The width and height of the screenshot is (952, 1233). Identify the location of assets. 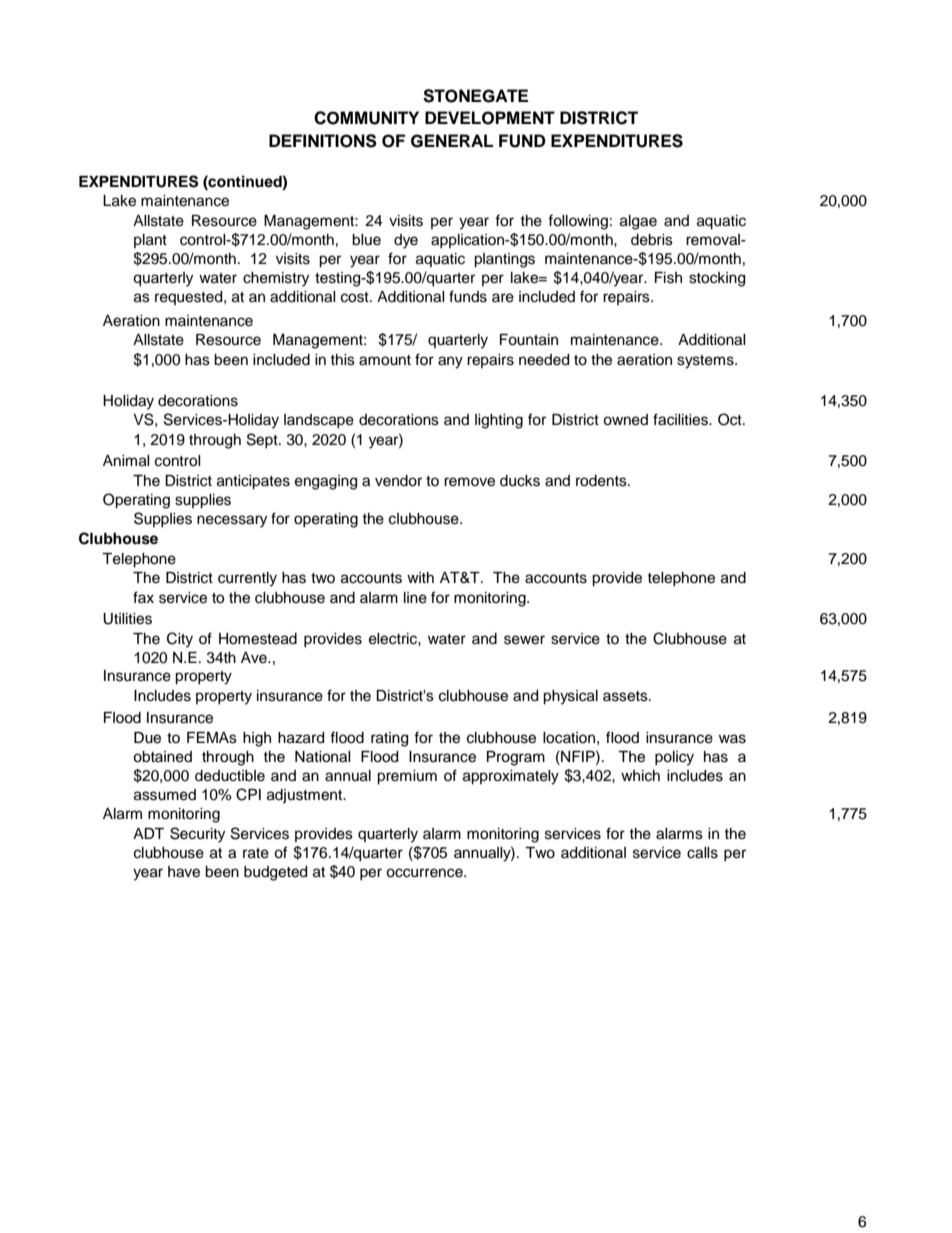
(626, 696).
